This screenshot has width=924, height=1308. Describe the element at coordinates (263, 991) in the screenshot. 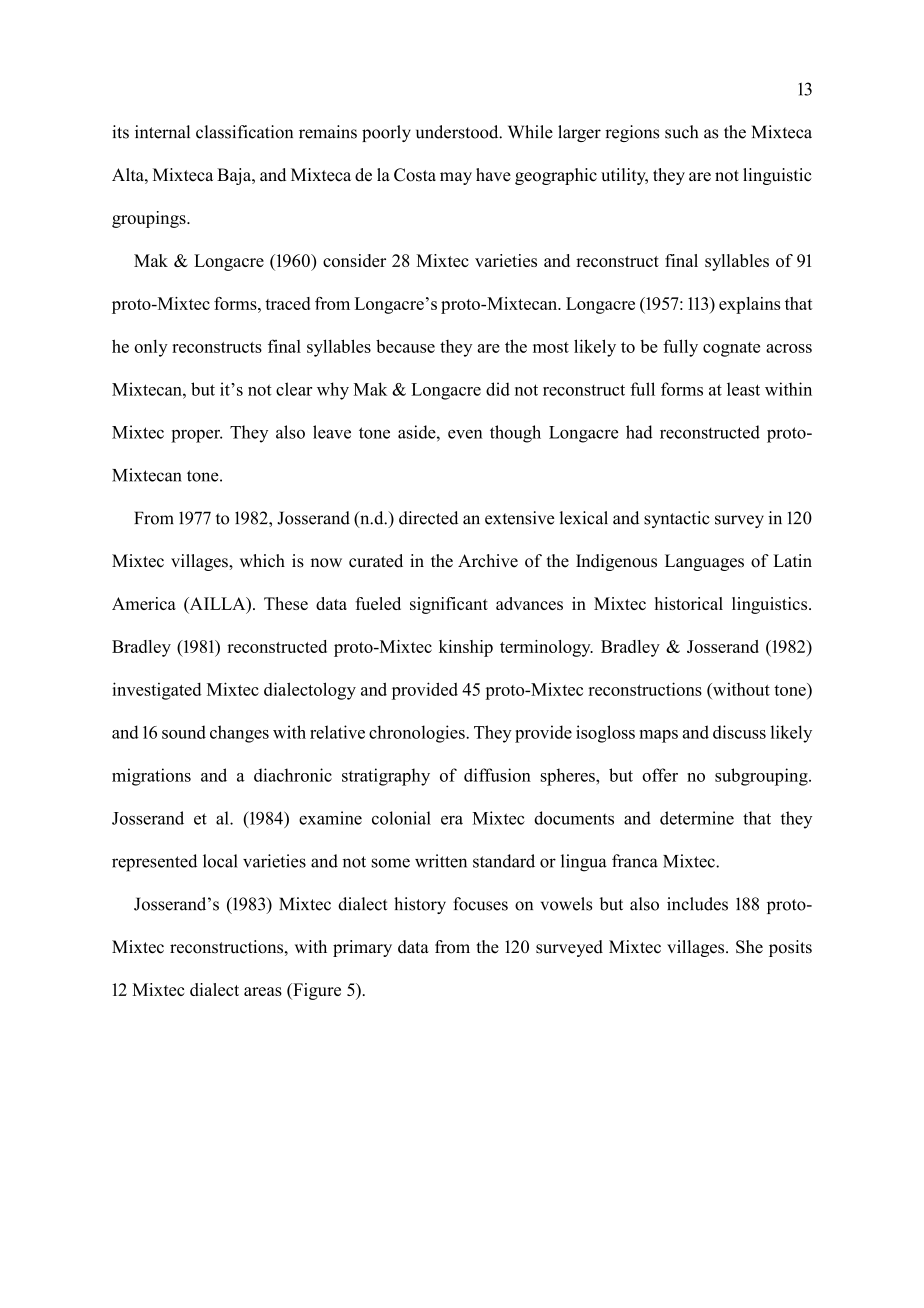

I see `areas` at that location.
